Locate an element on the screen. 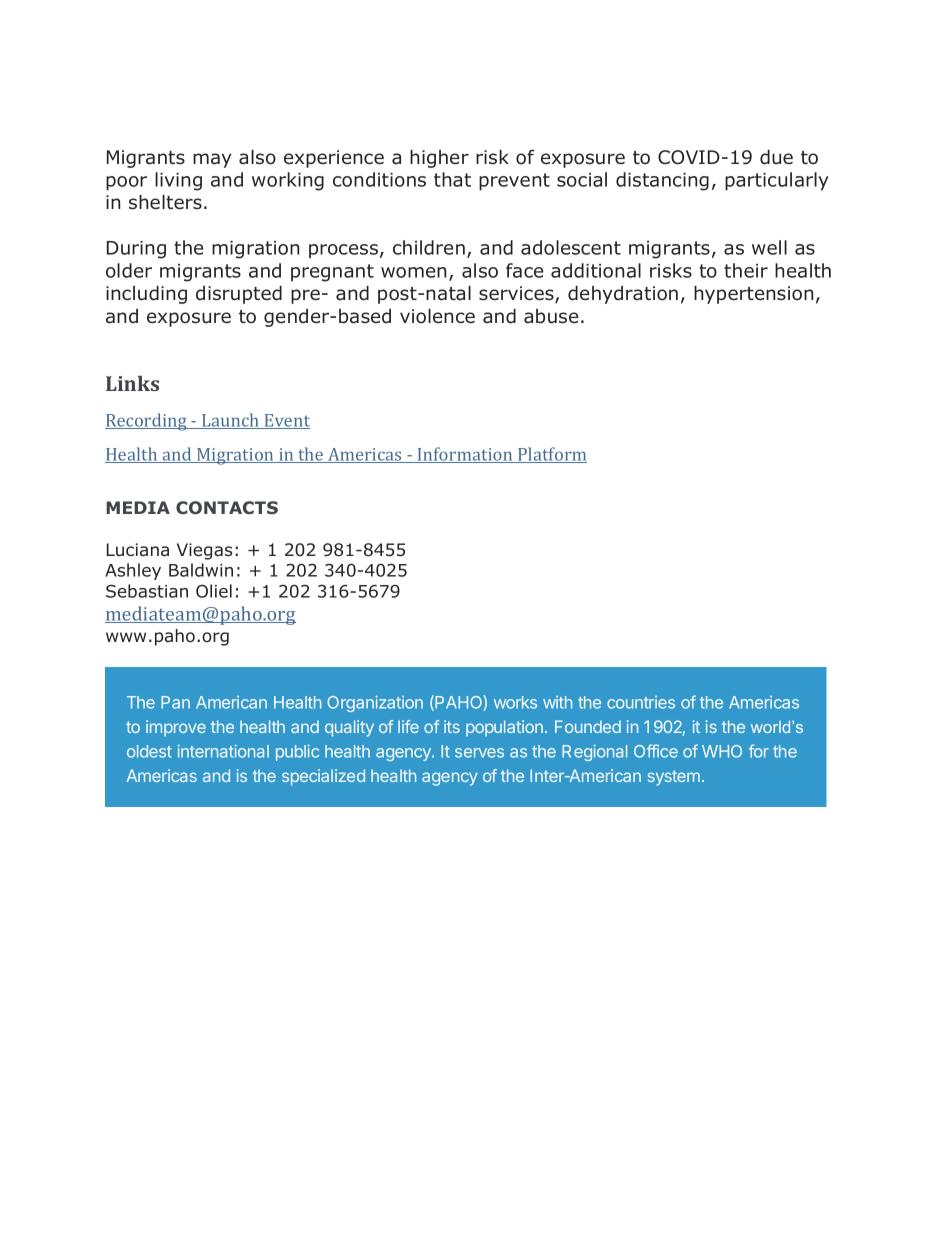 The height and width of the screenshot is (1233, 952). violence is located at coordinates (437, 316).
